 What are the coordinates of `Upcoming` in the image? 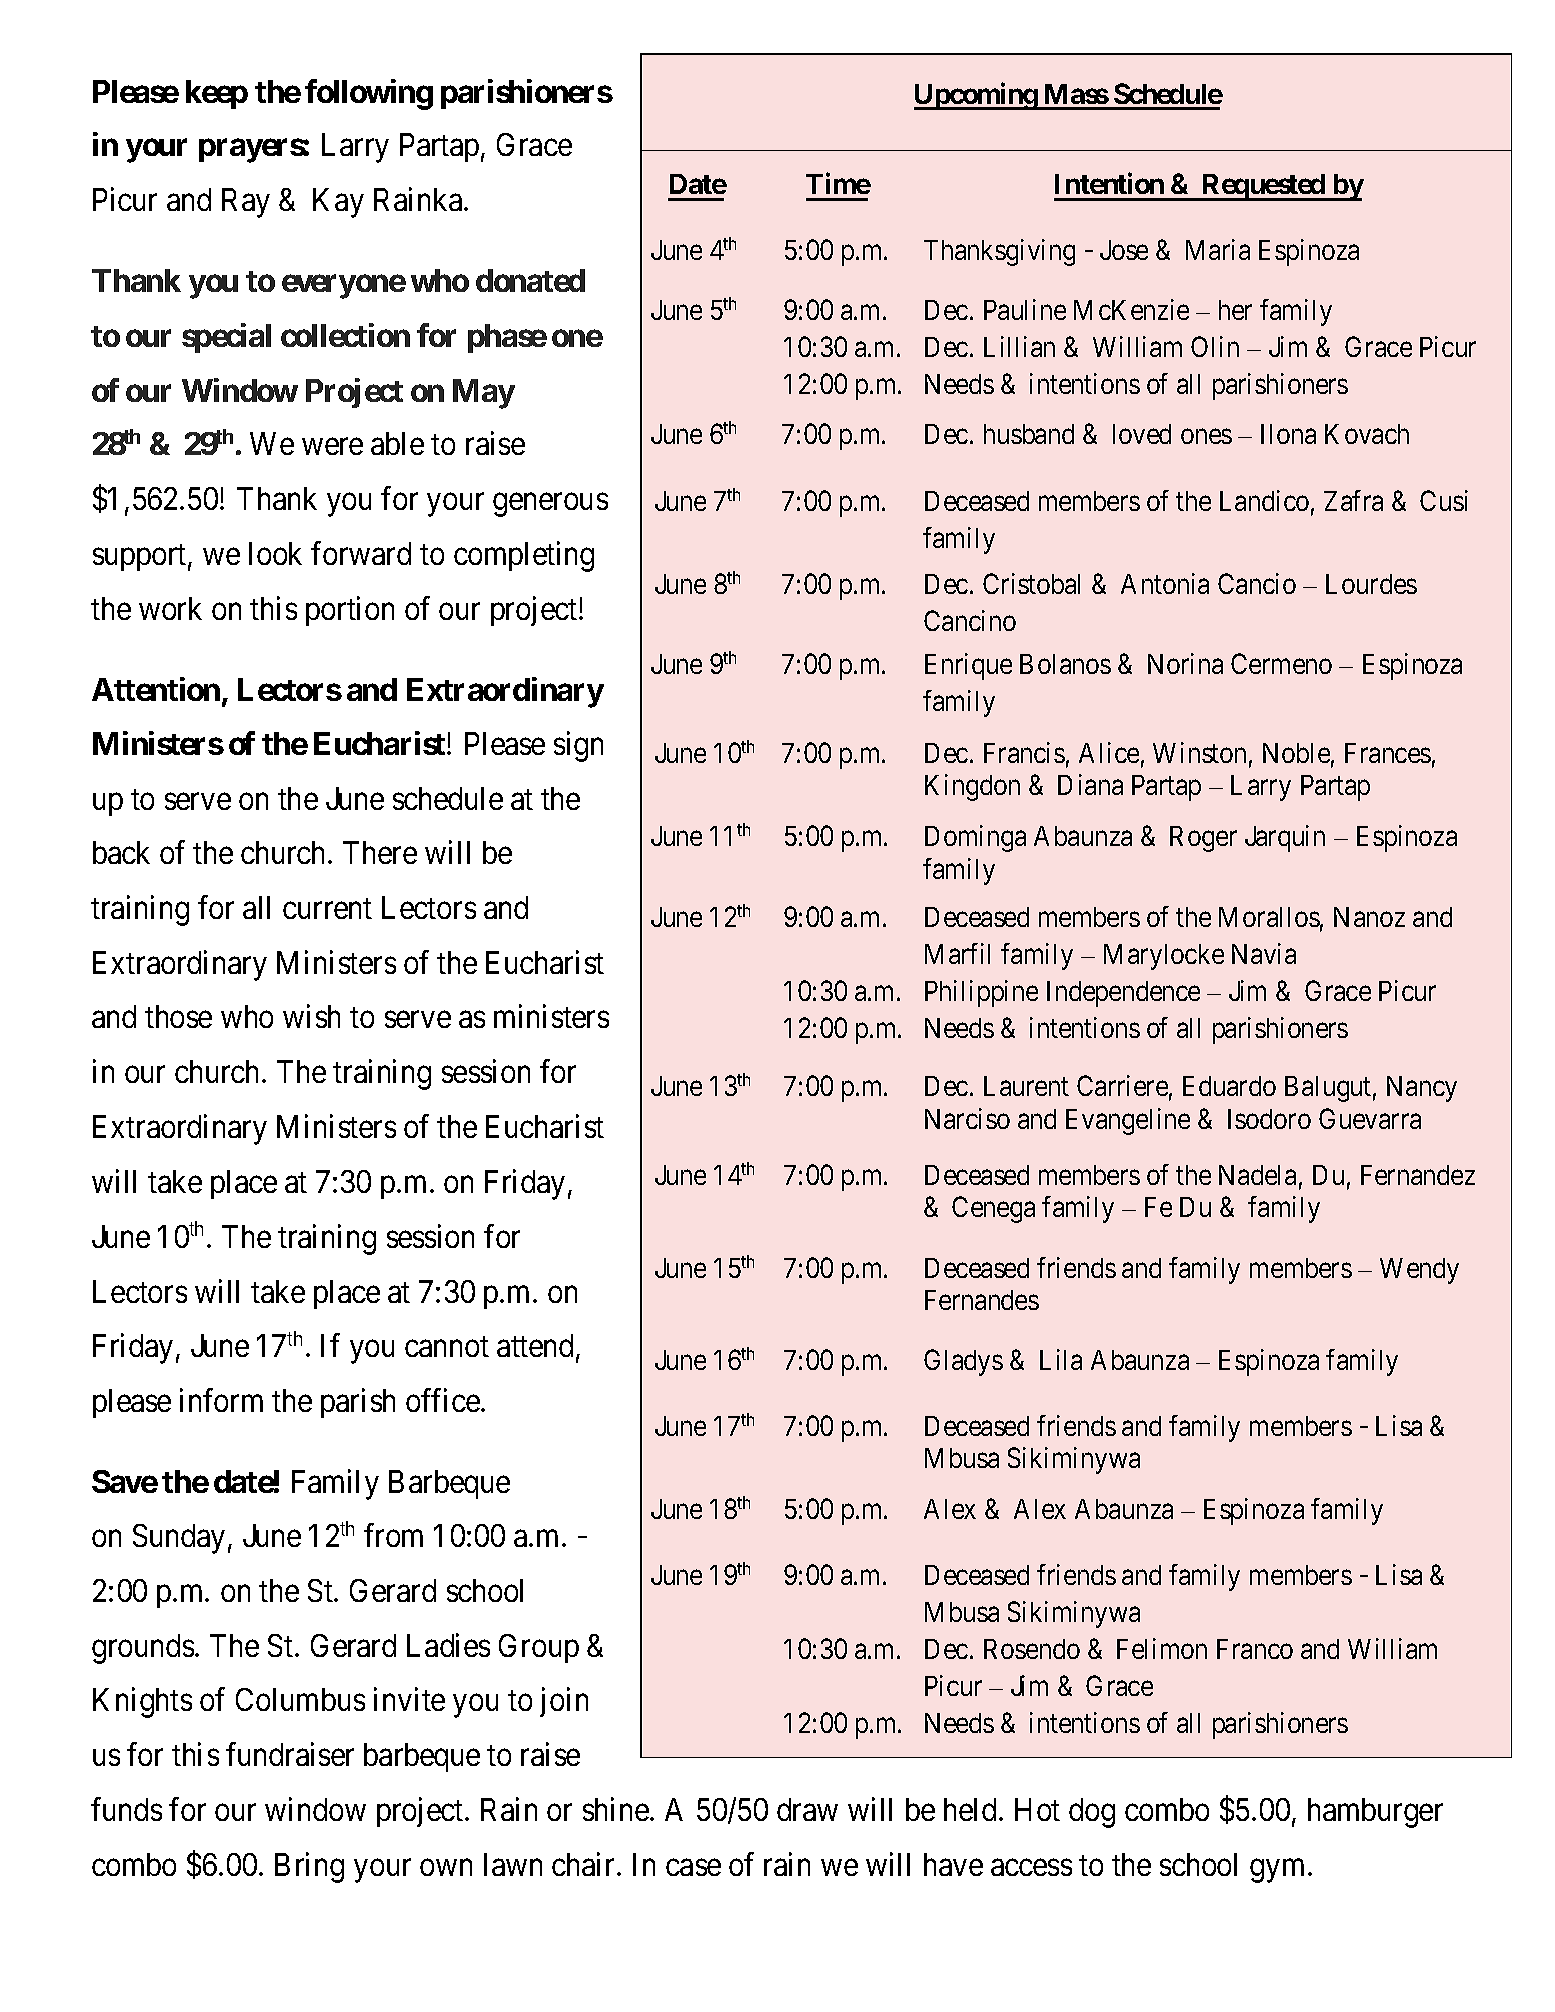 It's located at (976, 96).
